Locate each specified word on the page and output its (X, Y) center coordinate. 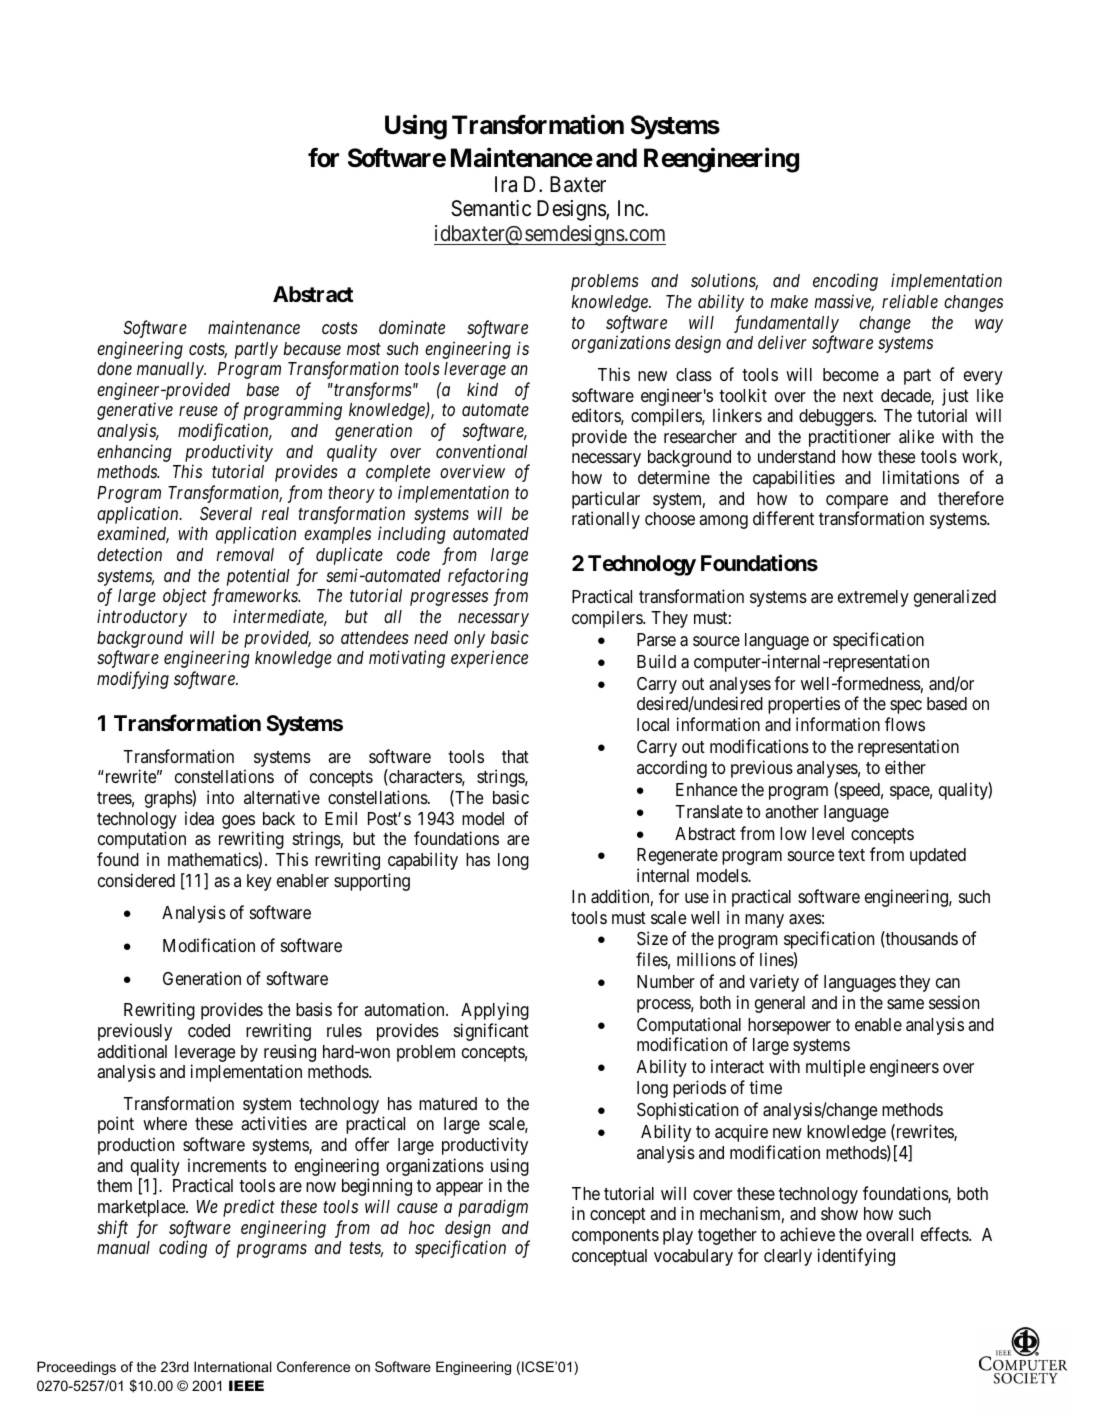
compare (857, 503)
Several (226, 513)
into (220, 797)
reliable (910, 301)
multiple (835, 1068)
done (114, 368)
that (515, 757)
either (905, 767)
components (615, 1237)
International (232, 1366)
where (165, 1123)
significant (491, 1032)
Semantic (491, 208)
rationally (606, 520)
